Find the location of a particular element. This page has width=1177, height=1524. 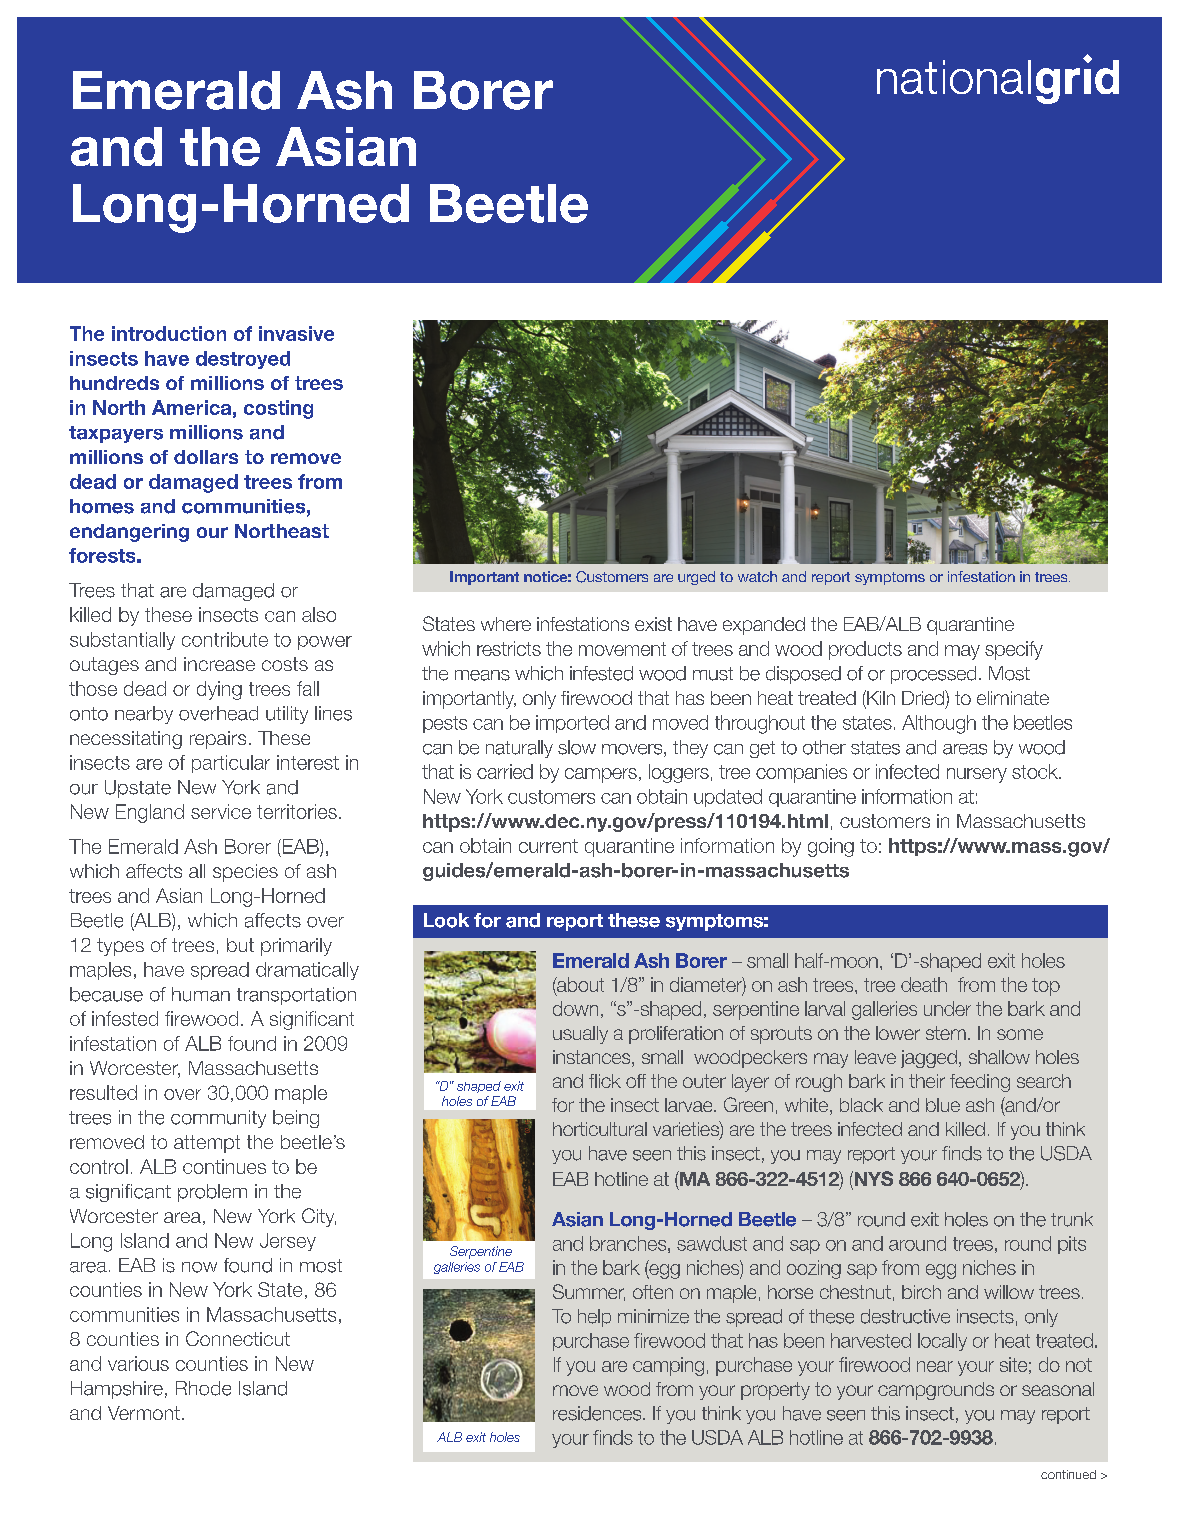

destroyed is located at coordinates (243, 360).
